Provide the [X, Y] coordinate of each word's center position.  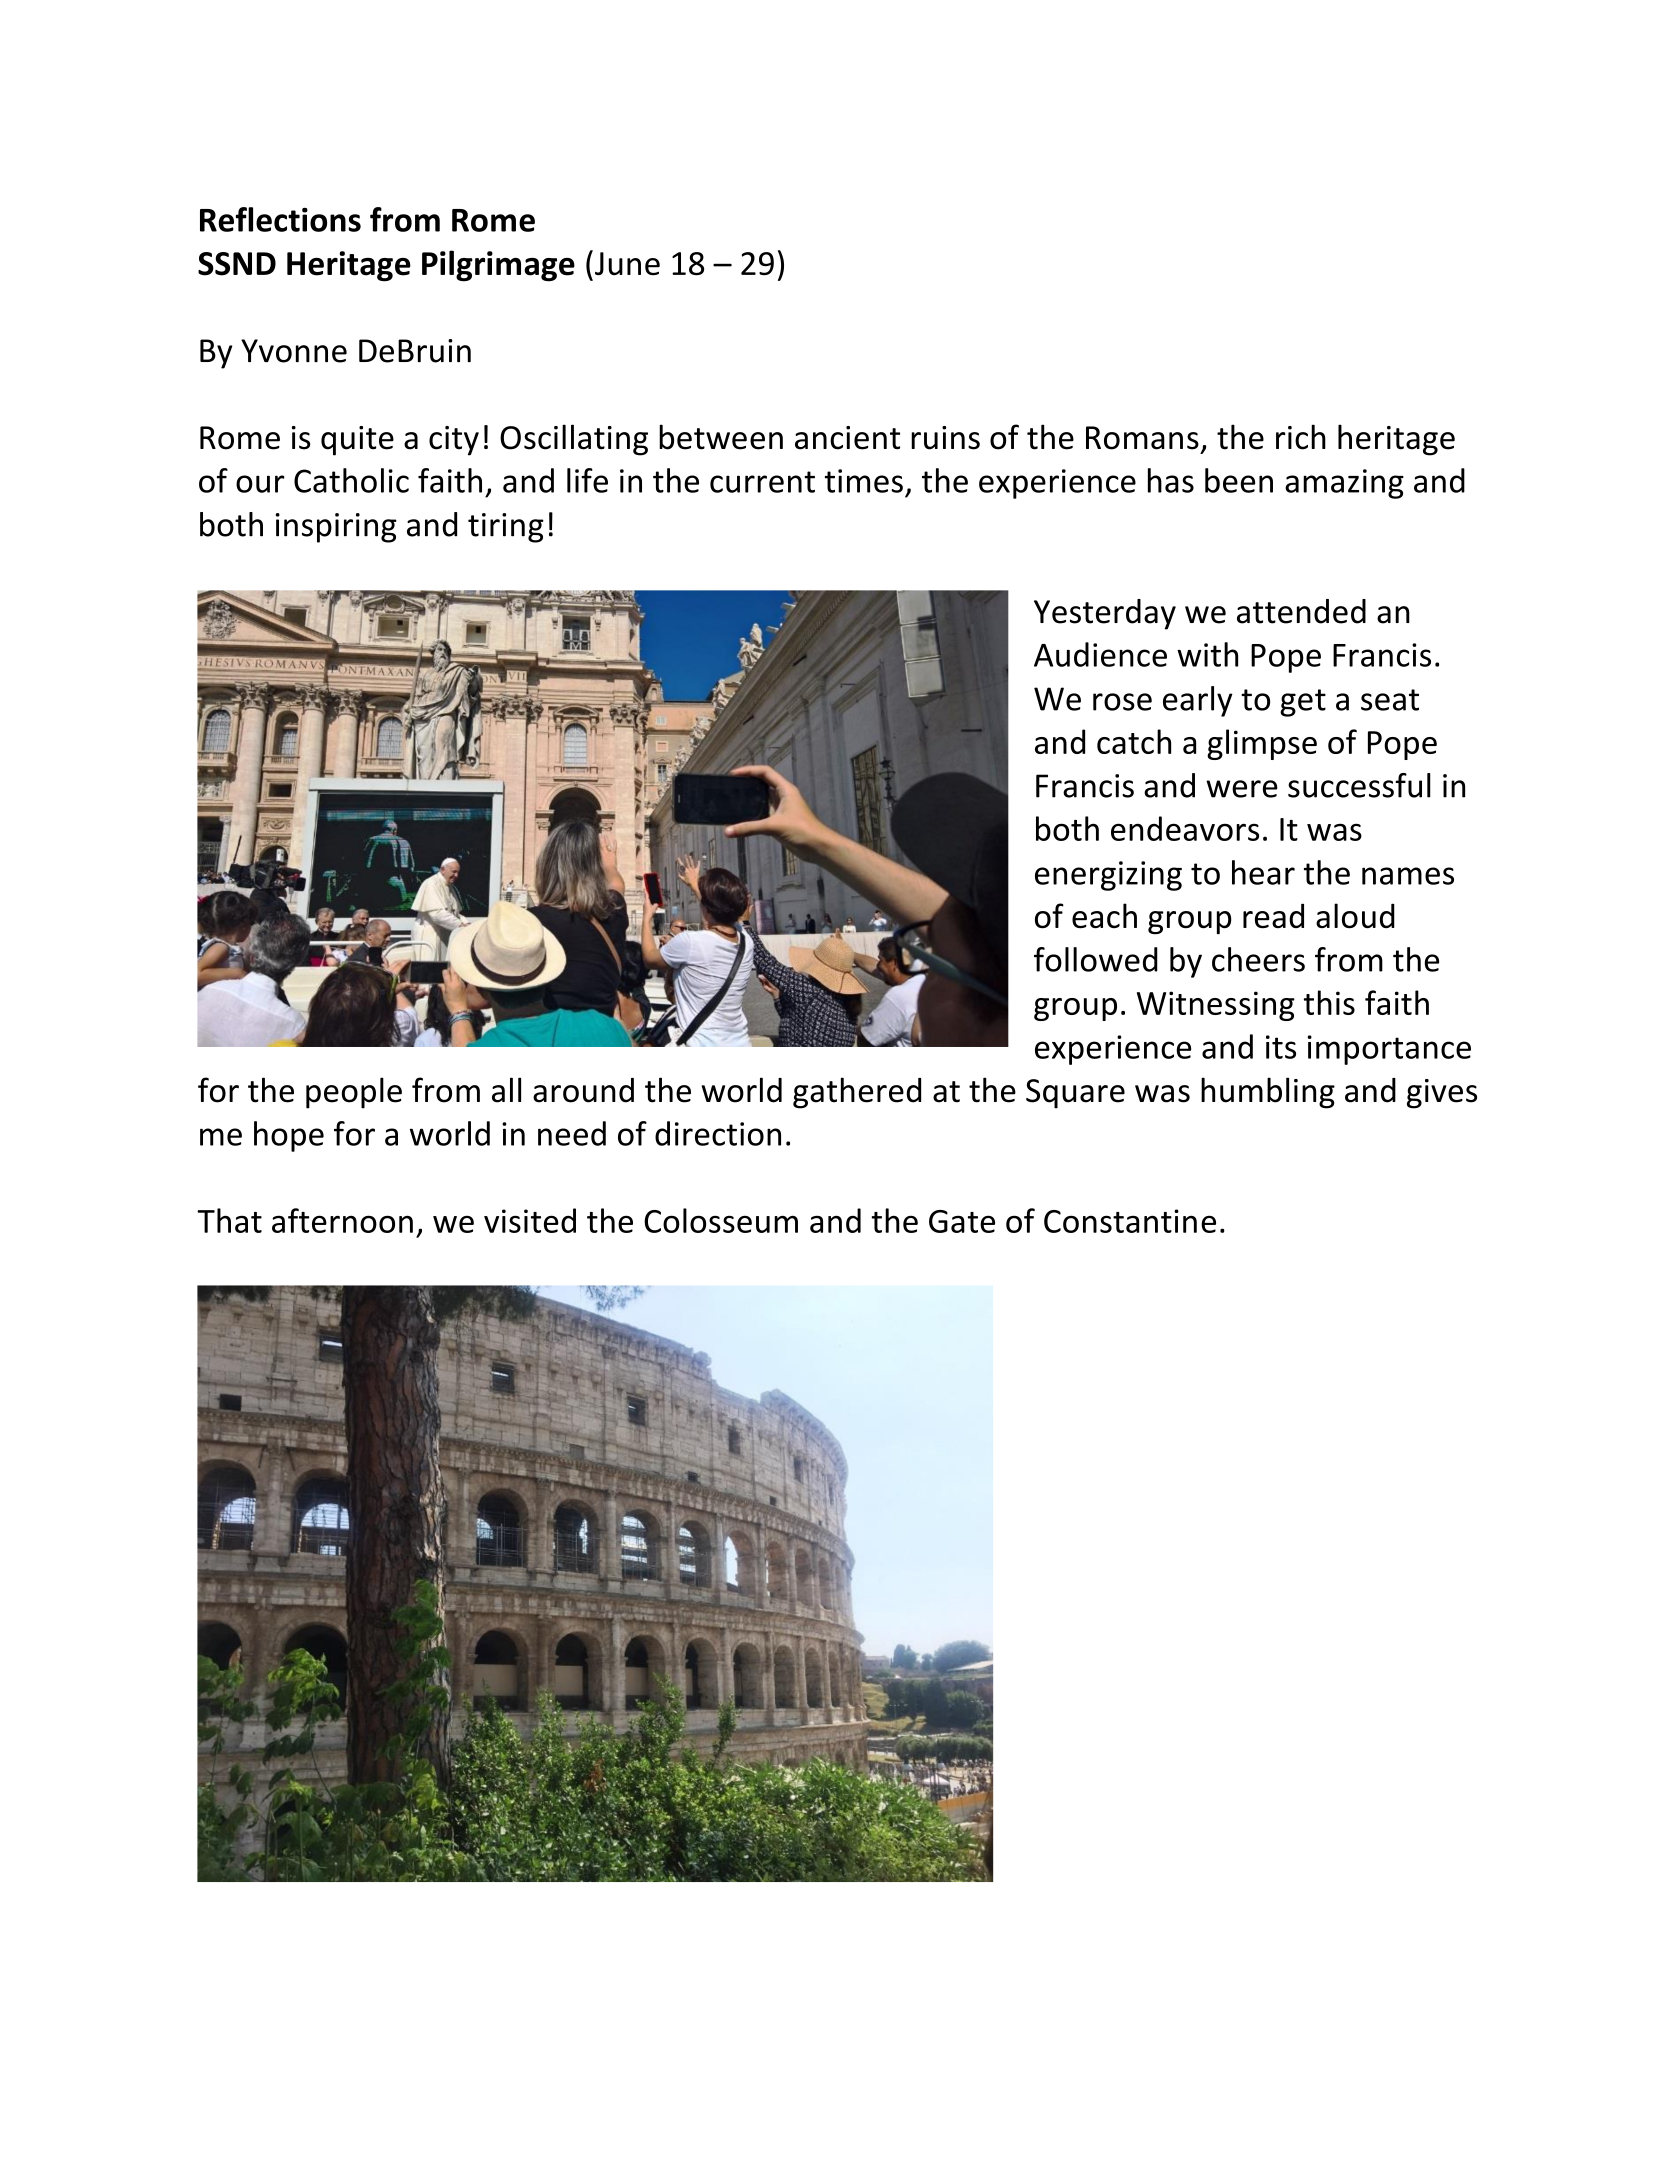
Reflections [280, 219]
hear [1263, 872]
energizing [1108, 876]
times [864, 481]
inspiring [336, 528]
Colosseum [721, 1220]
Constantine [1130, 1221]
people [354, 1093]
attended [1301, 611]
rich [1301, 437]
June [627, 263]
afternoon [342, 1220]
